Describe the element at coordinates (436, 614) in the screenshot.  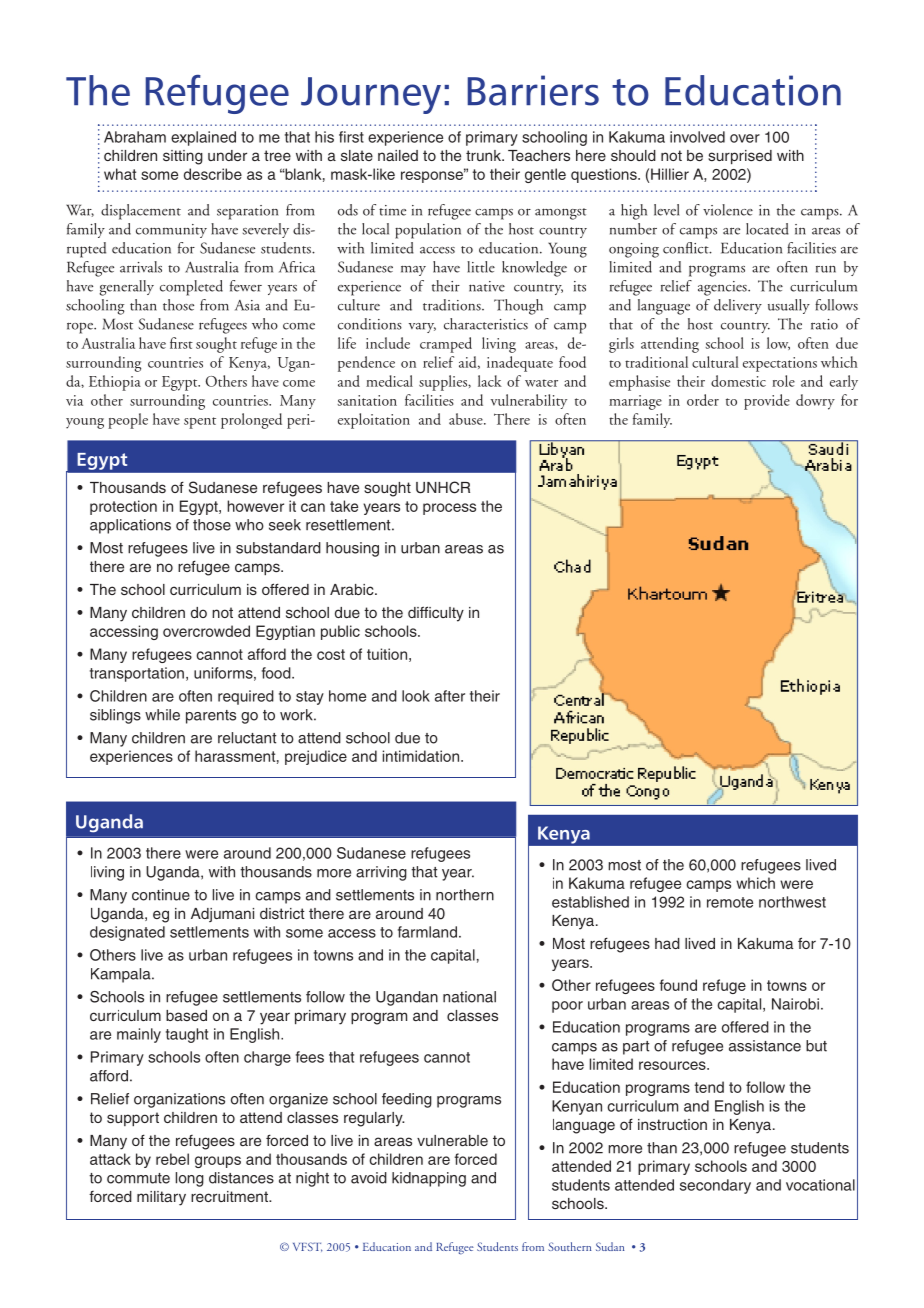
I see `difficulty` at that location.
